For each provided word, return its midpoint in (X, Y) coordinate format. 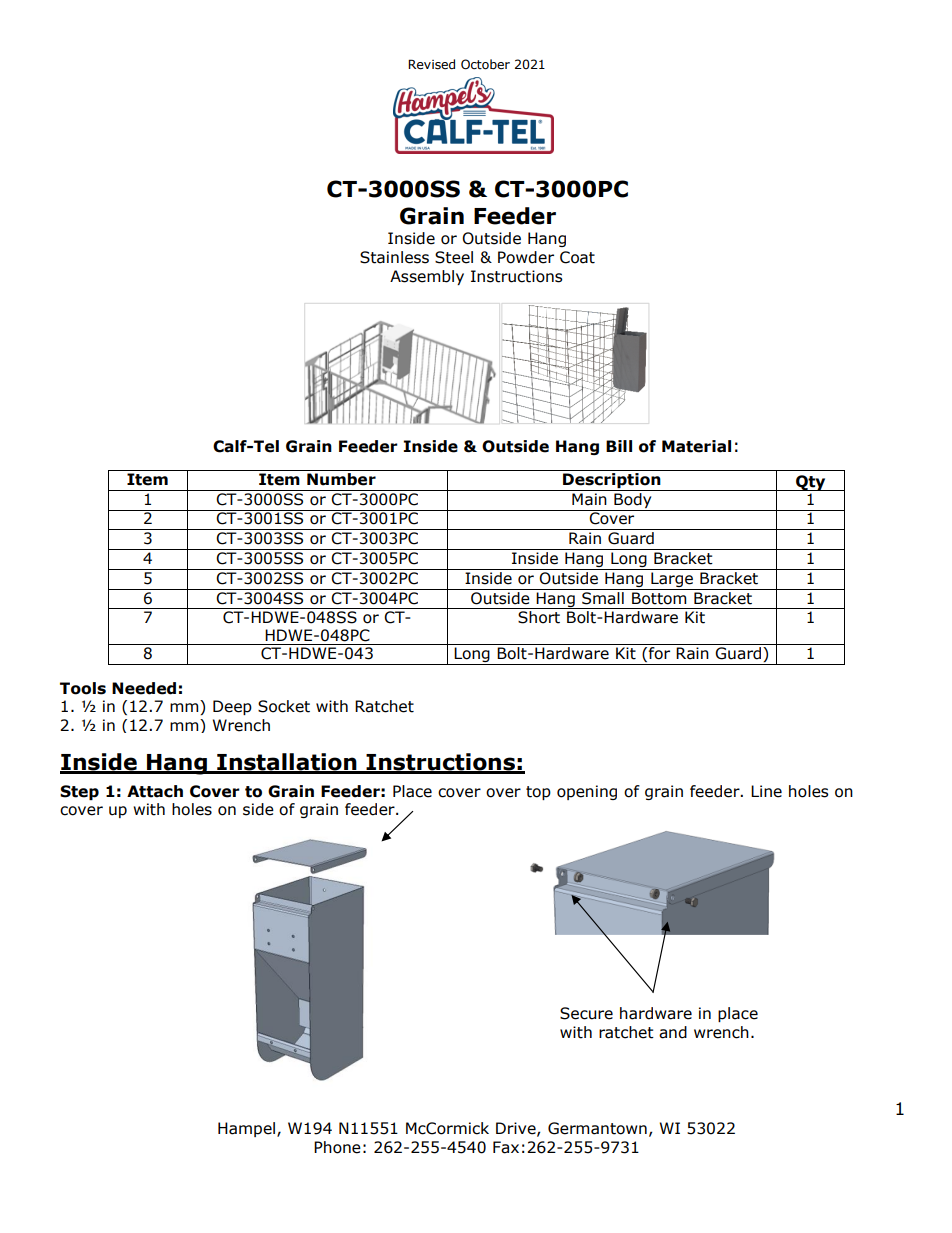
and (673, 1032)
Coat (577, 257)
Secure (586, 1013)
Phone (337, 1147)
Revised (431, 64)
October (485, 64)
